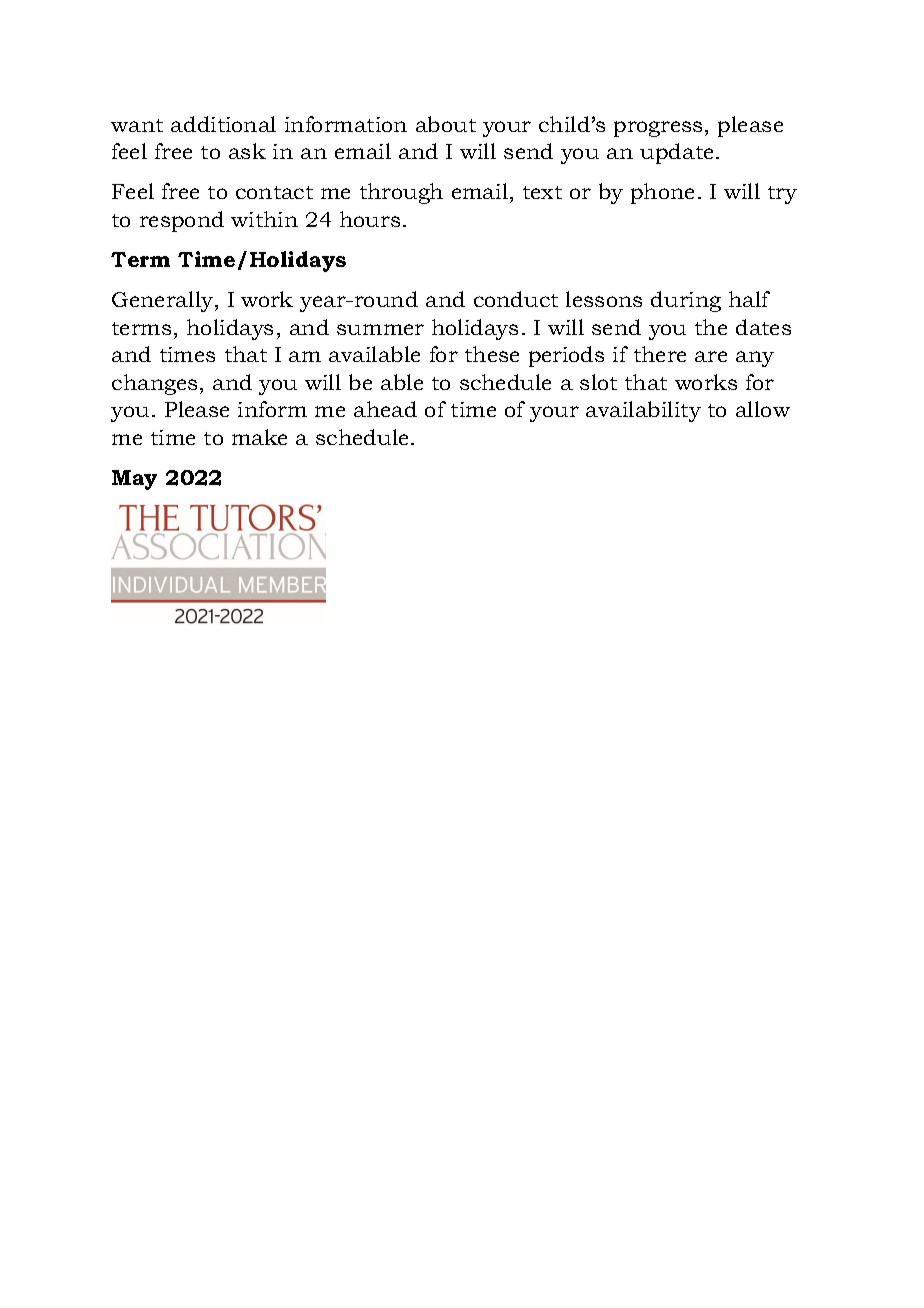 This page has height=1308, width=924. Describe the element at coordinates (658, 129) in the page. I see `progress` at that location.
